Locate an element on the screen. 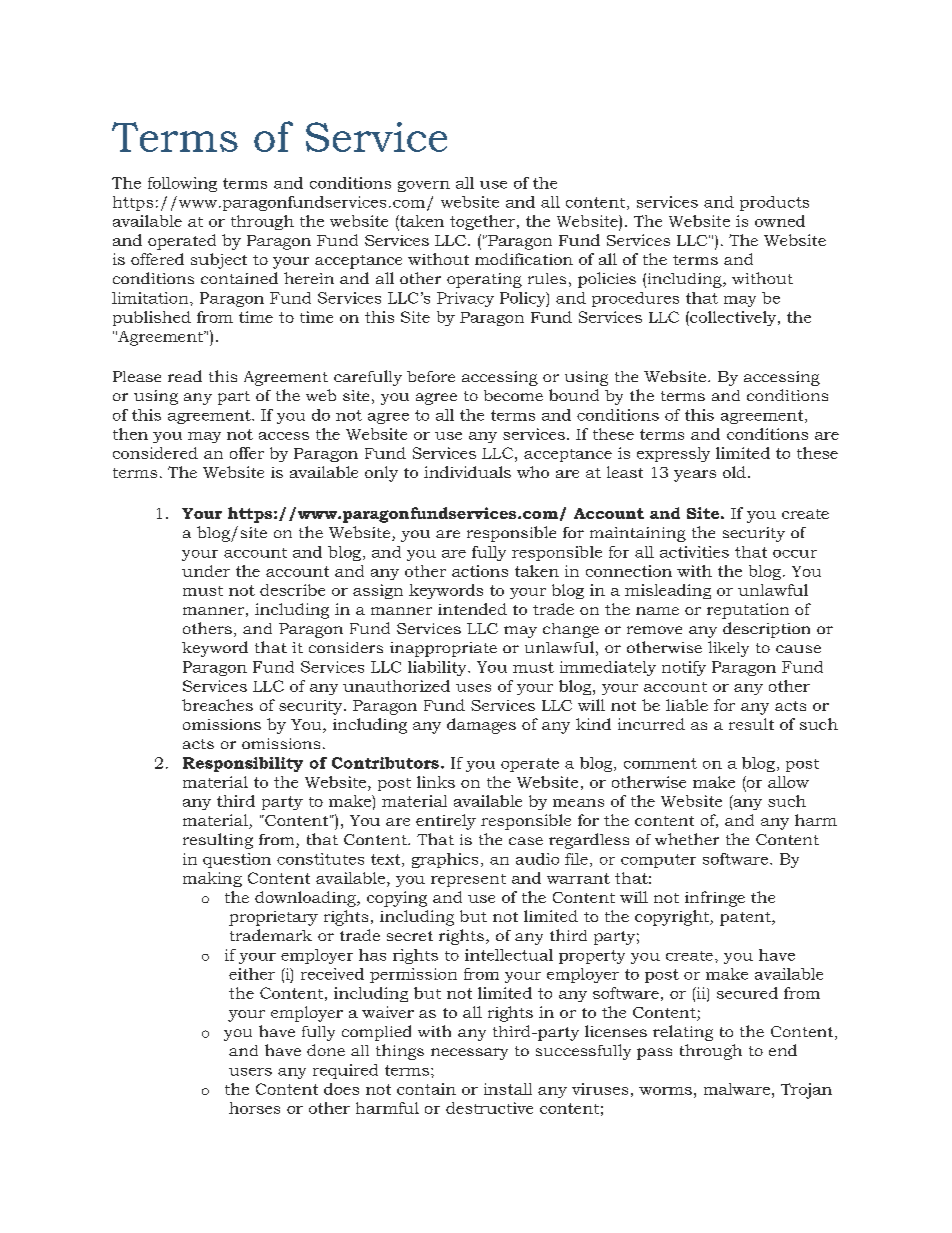 This screenshot has height=1233, width=952. whether is located at coordinates (687, 839).
